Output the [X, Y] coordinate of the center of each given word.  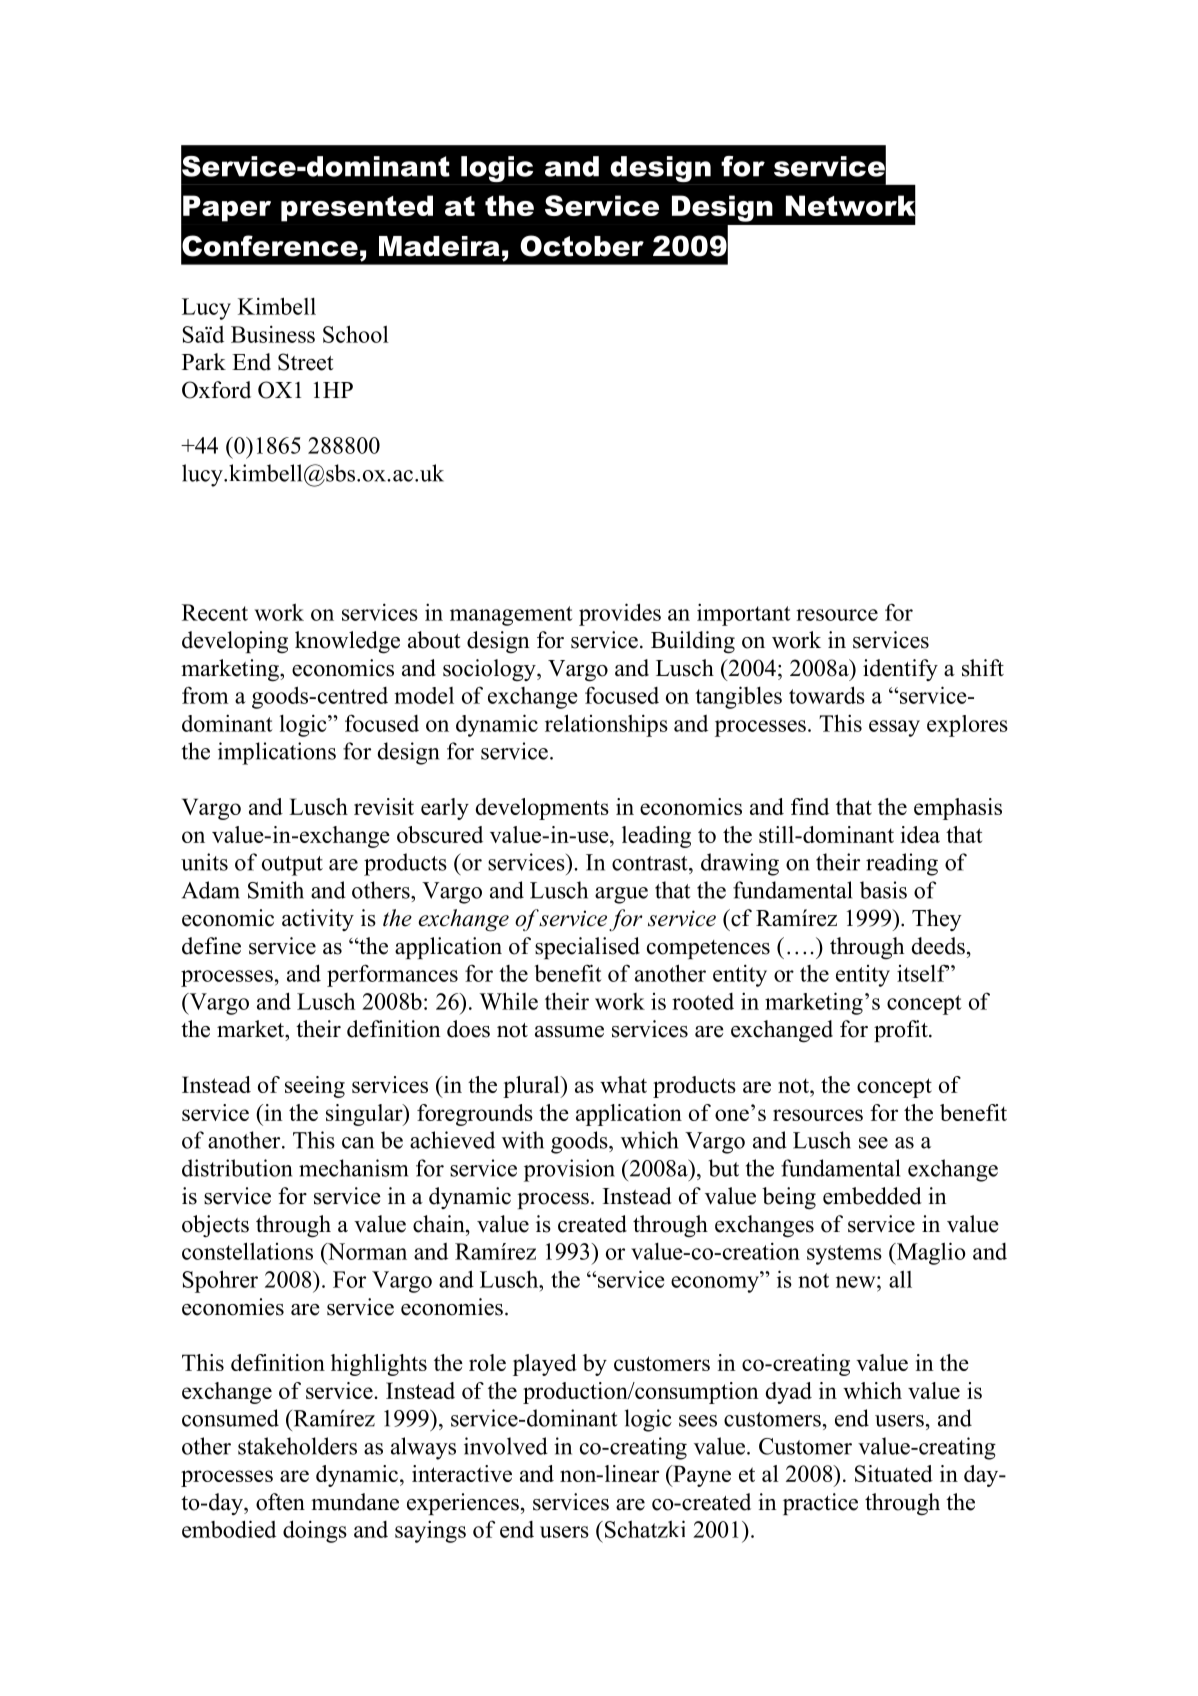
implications [277, 753]
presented [357, 208]
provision [569, 1170]
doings [315, 1531]
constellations [247, 1251]
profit [902, 1031]
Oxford [216, 390]
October [582, 246]
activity [318, 920]
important [744, 614]
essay [894, 728]
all [900, 1279]
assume [569, 1032]
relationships [606, 725]
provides [620, 614]
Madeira [439, 246]
